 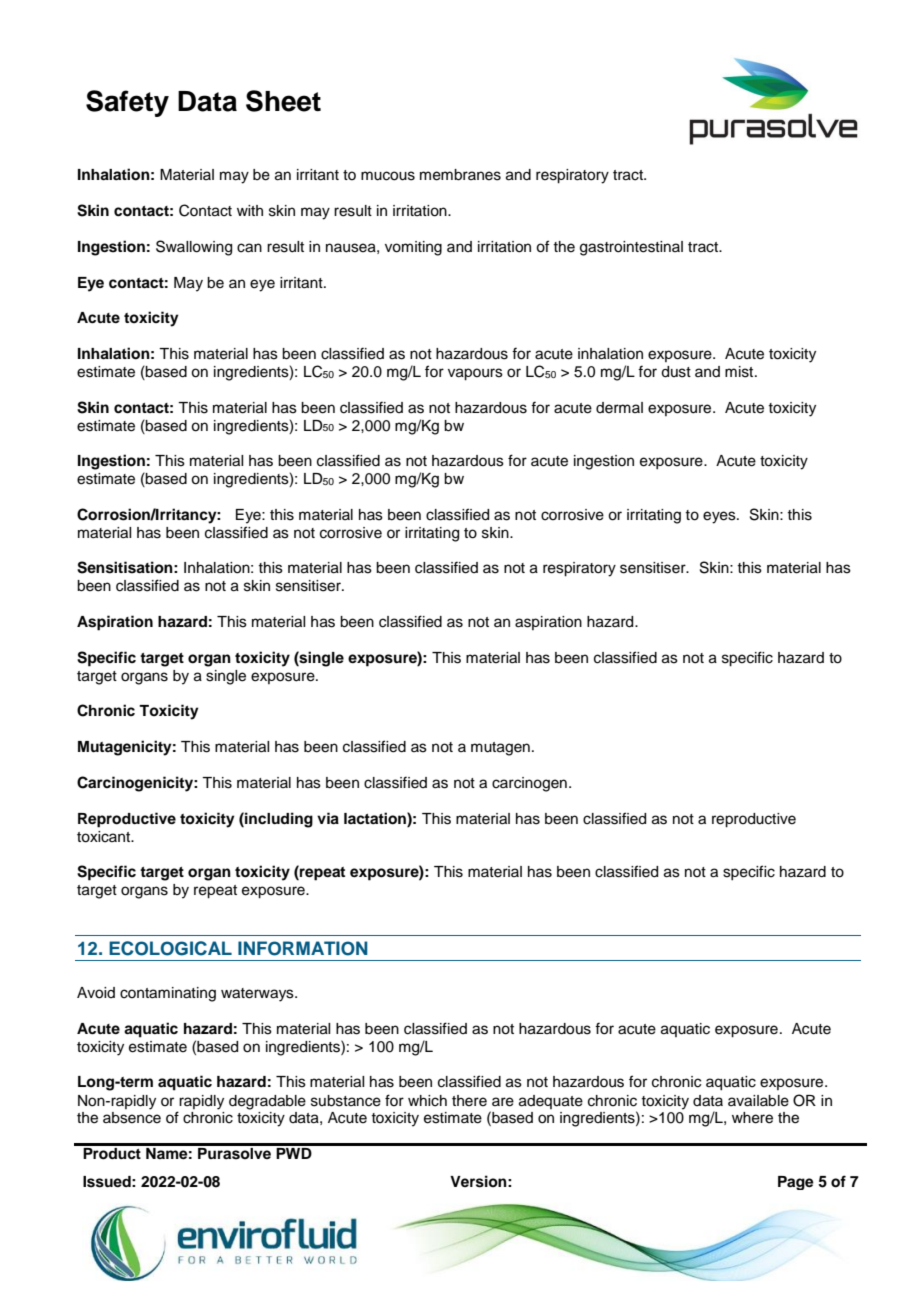 I want to click on toxicant, so click(x=104, y=837).
